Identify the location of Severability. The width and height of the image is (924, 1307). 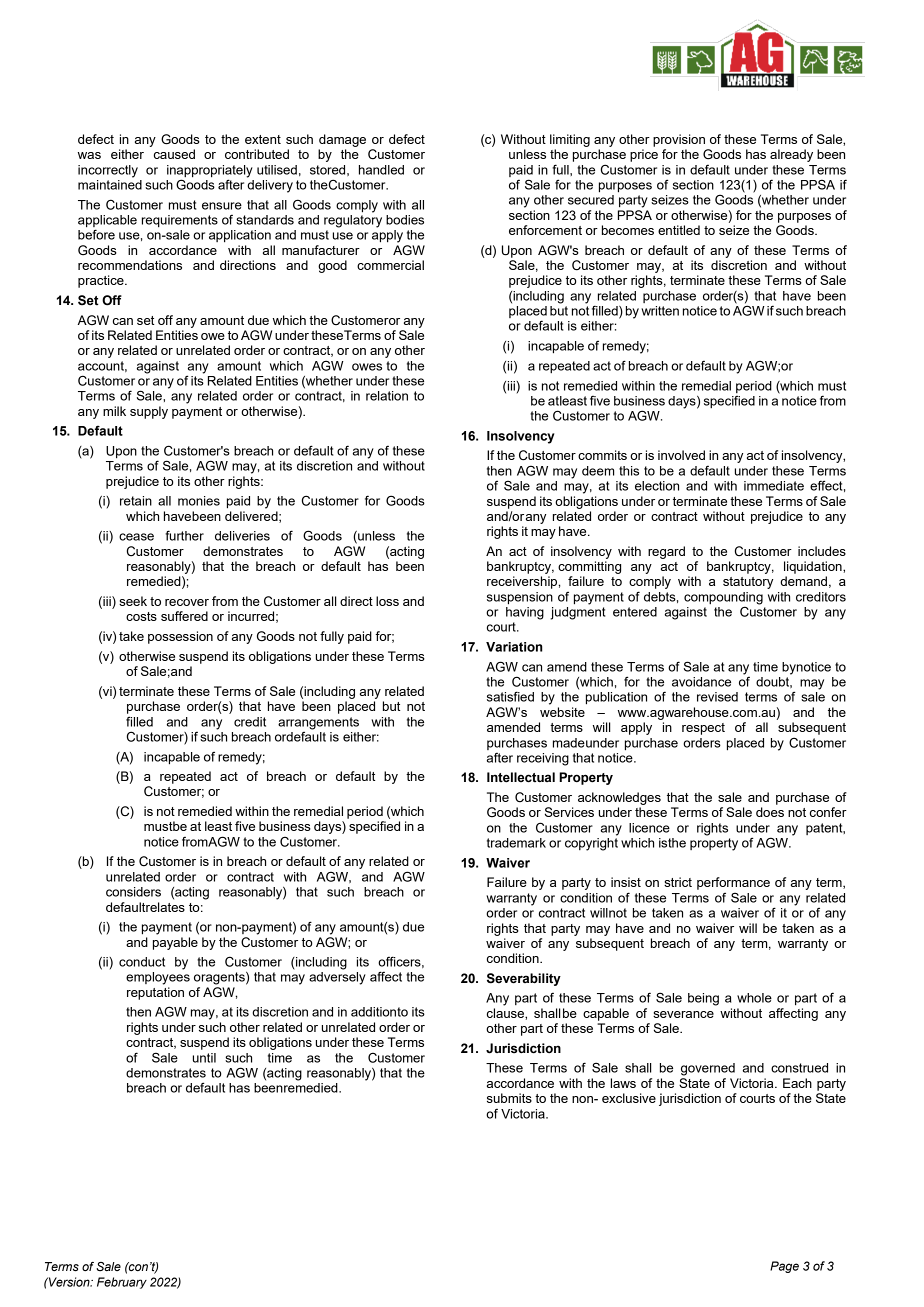
(524, 979).
